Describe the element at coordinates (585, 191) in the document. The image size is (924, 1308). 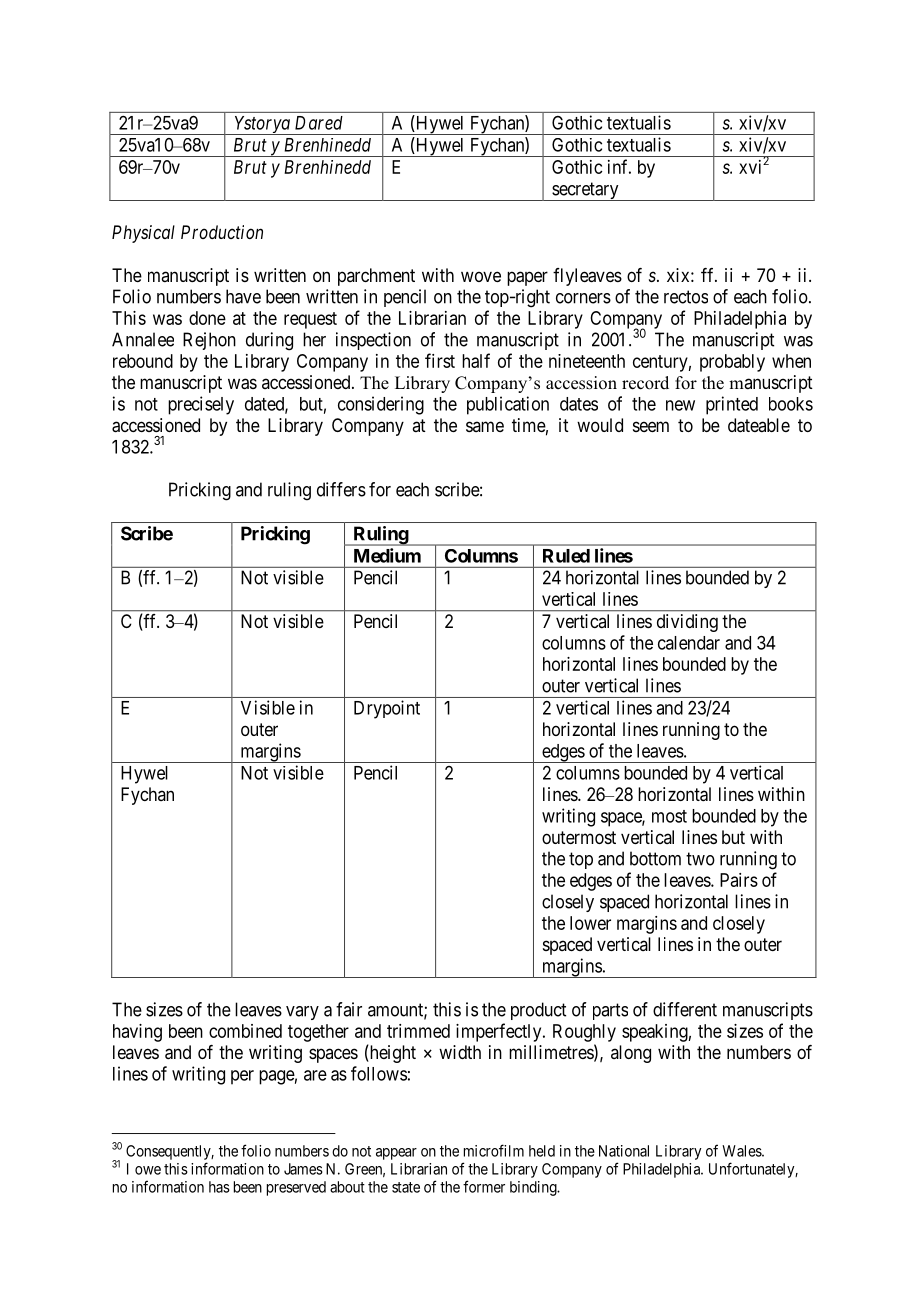
I see `secretary` at that location.
